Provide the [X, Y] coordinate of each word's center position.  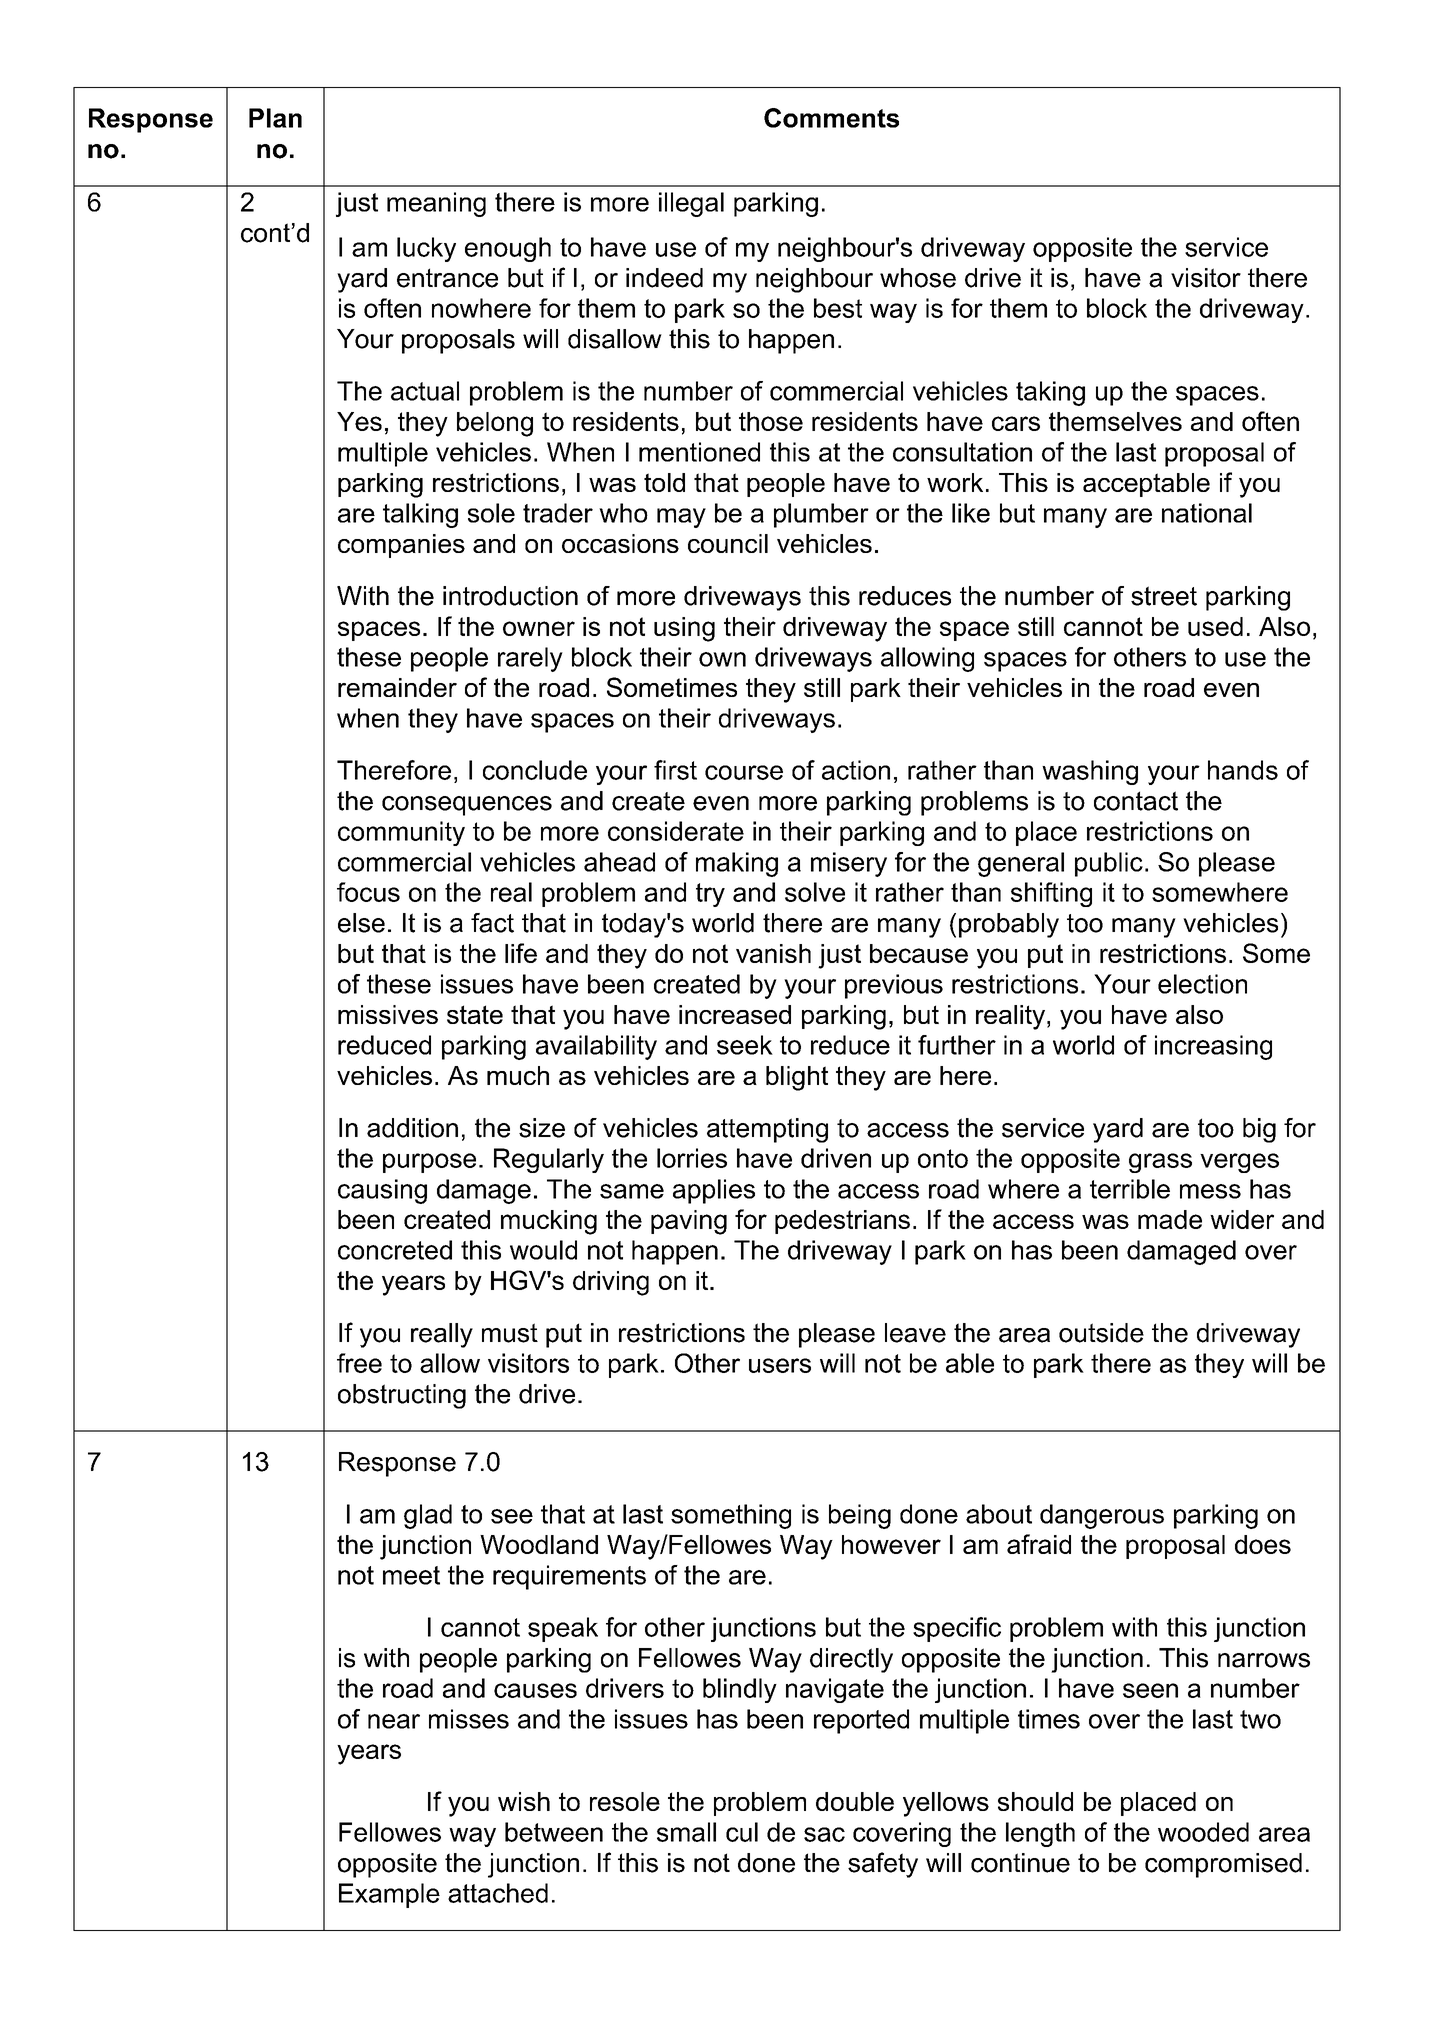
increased [735, 1014]
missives [388, 1014]
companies [401, 546]
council [728, 543]
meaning [436, 204]
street [1164, 596]
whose [918, 278]
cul [742, 1832]
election [1202, 984]
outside [1101, 1333]
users [780, 1365]
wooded [1203, 1832]
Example [389, 1895]
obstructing [402, 1396]
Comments [831, 118]
